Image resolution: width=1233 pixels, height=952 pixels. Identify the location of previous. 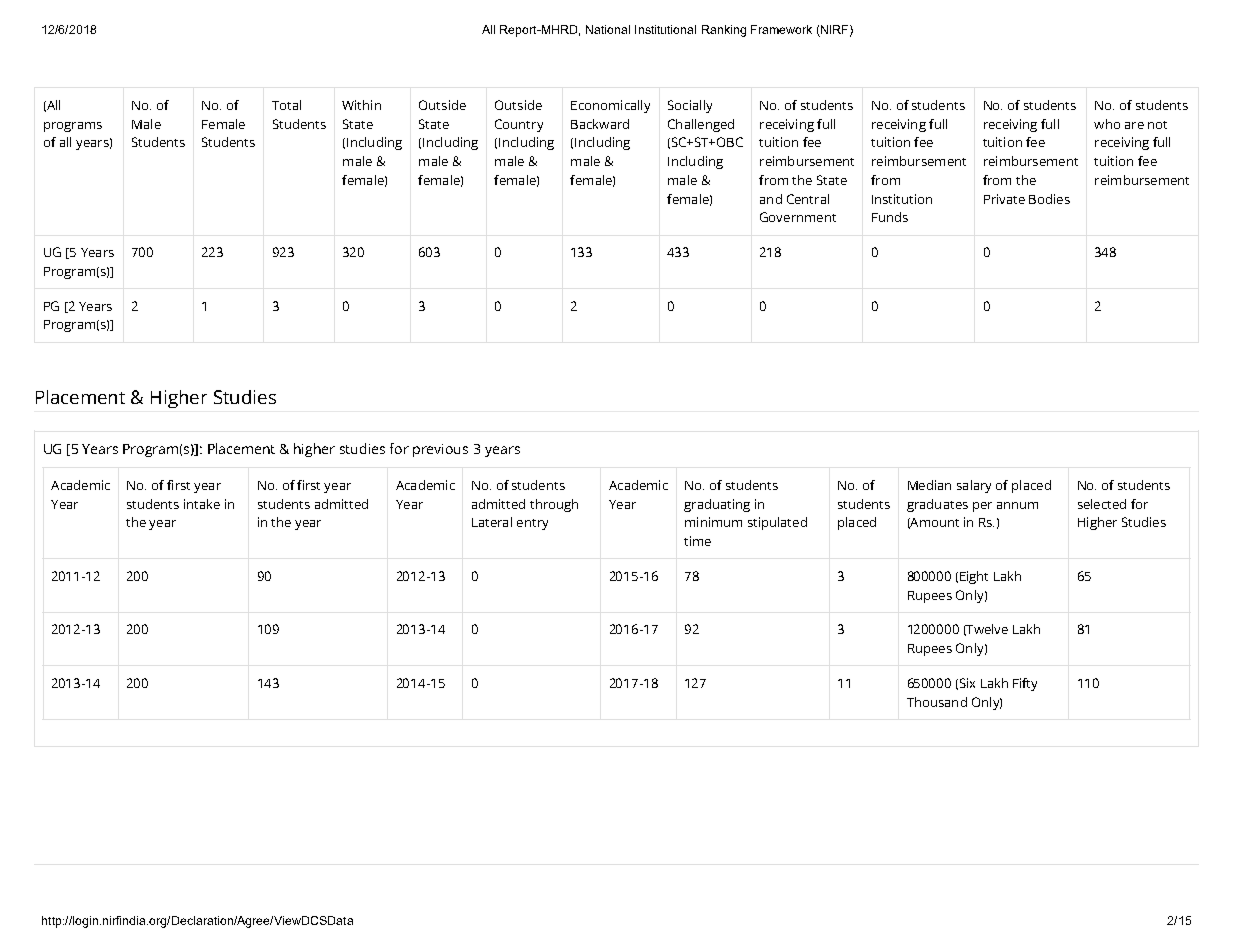
(440, 450).
